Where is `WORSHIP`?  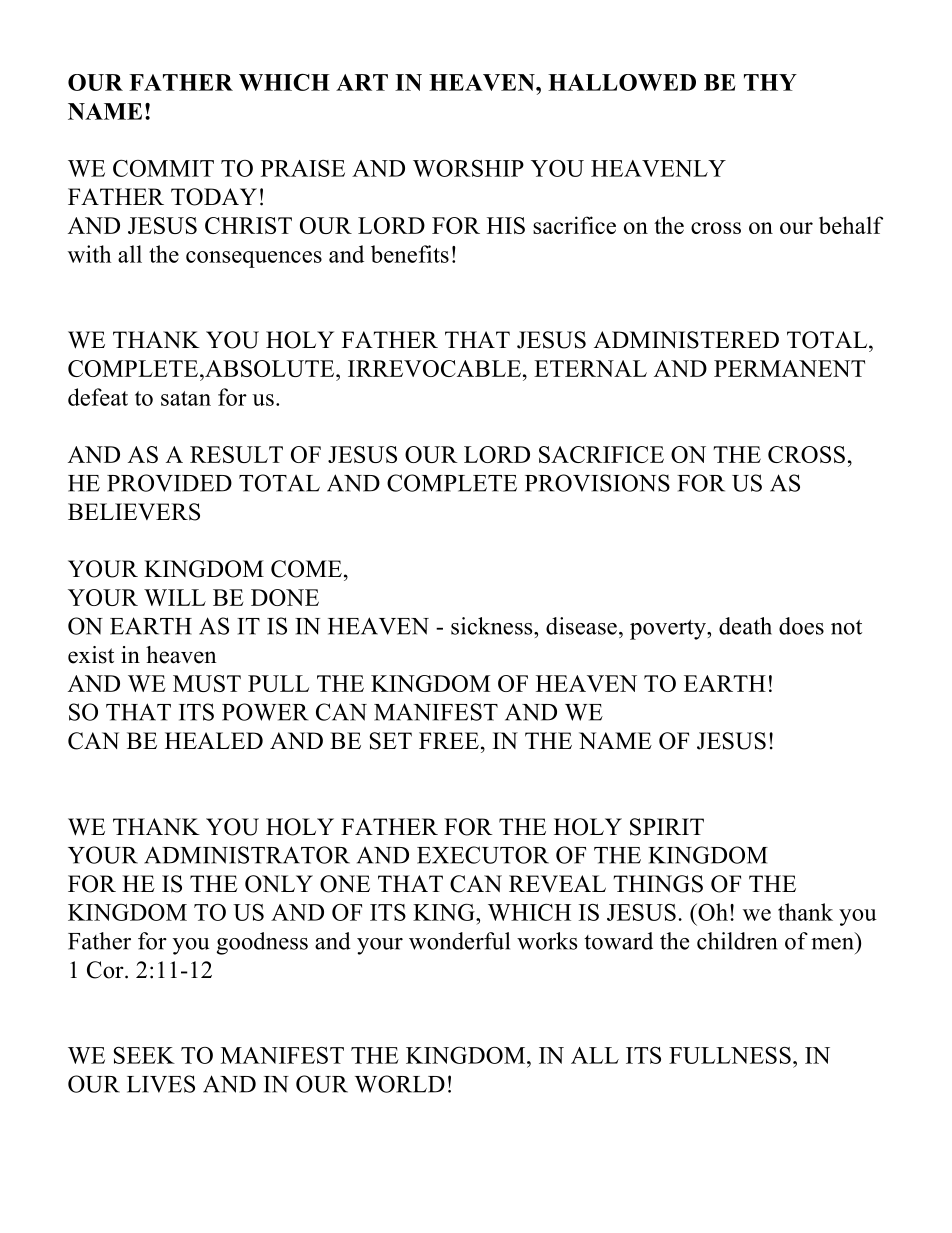 WORSHIP is located at coordinates (468, 168).
